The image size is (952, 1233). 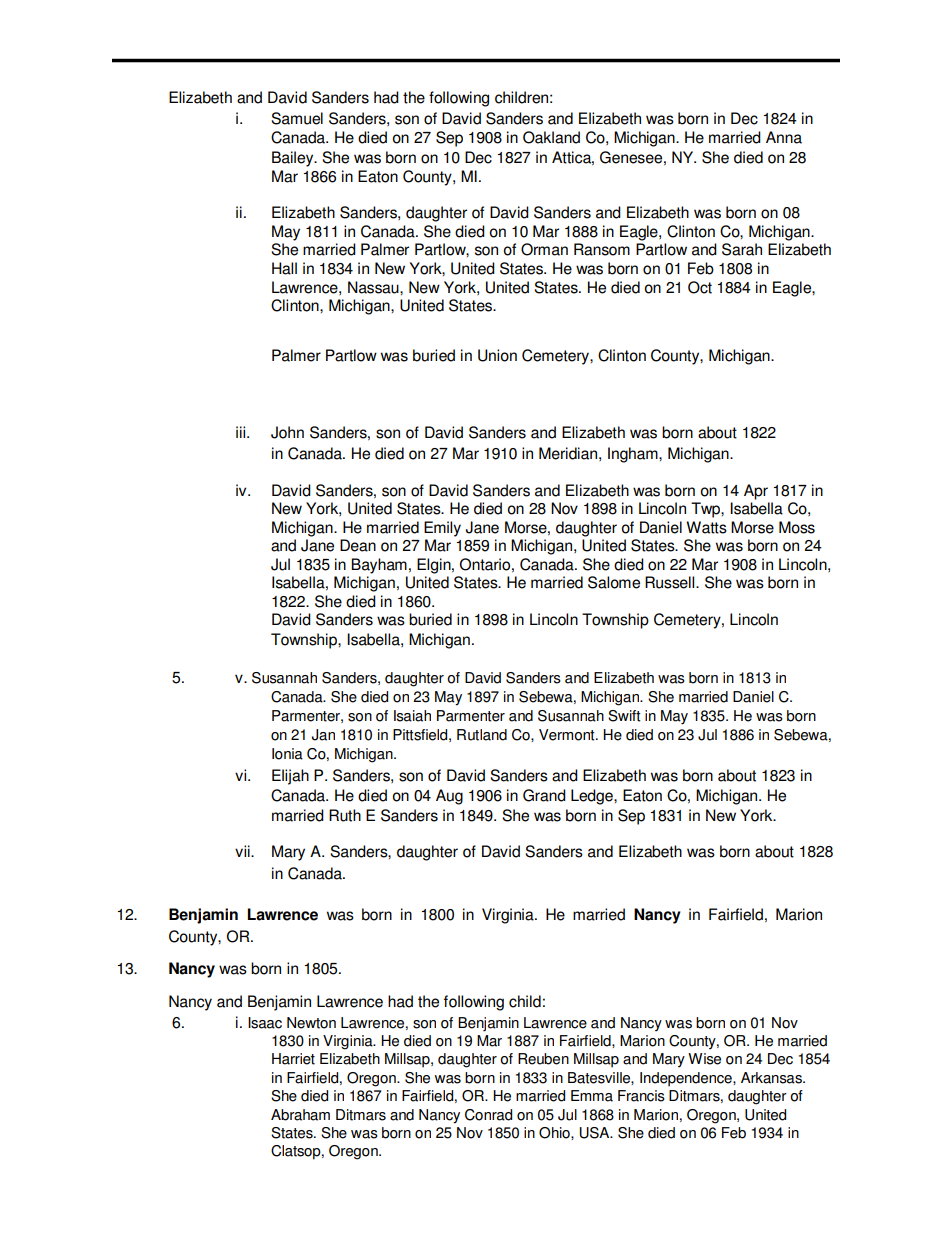 What do you see at coordinates (435, 566) in the screenshot?
I see `Elgin` at bounding box center [435, 566].
